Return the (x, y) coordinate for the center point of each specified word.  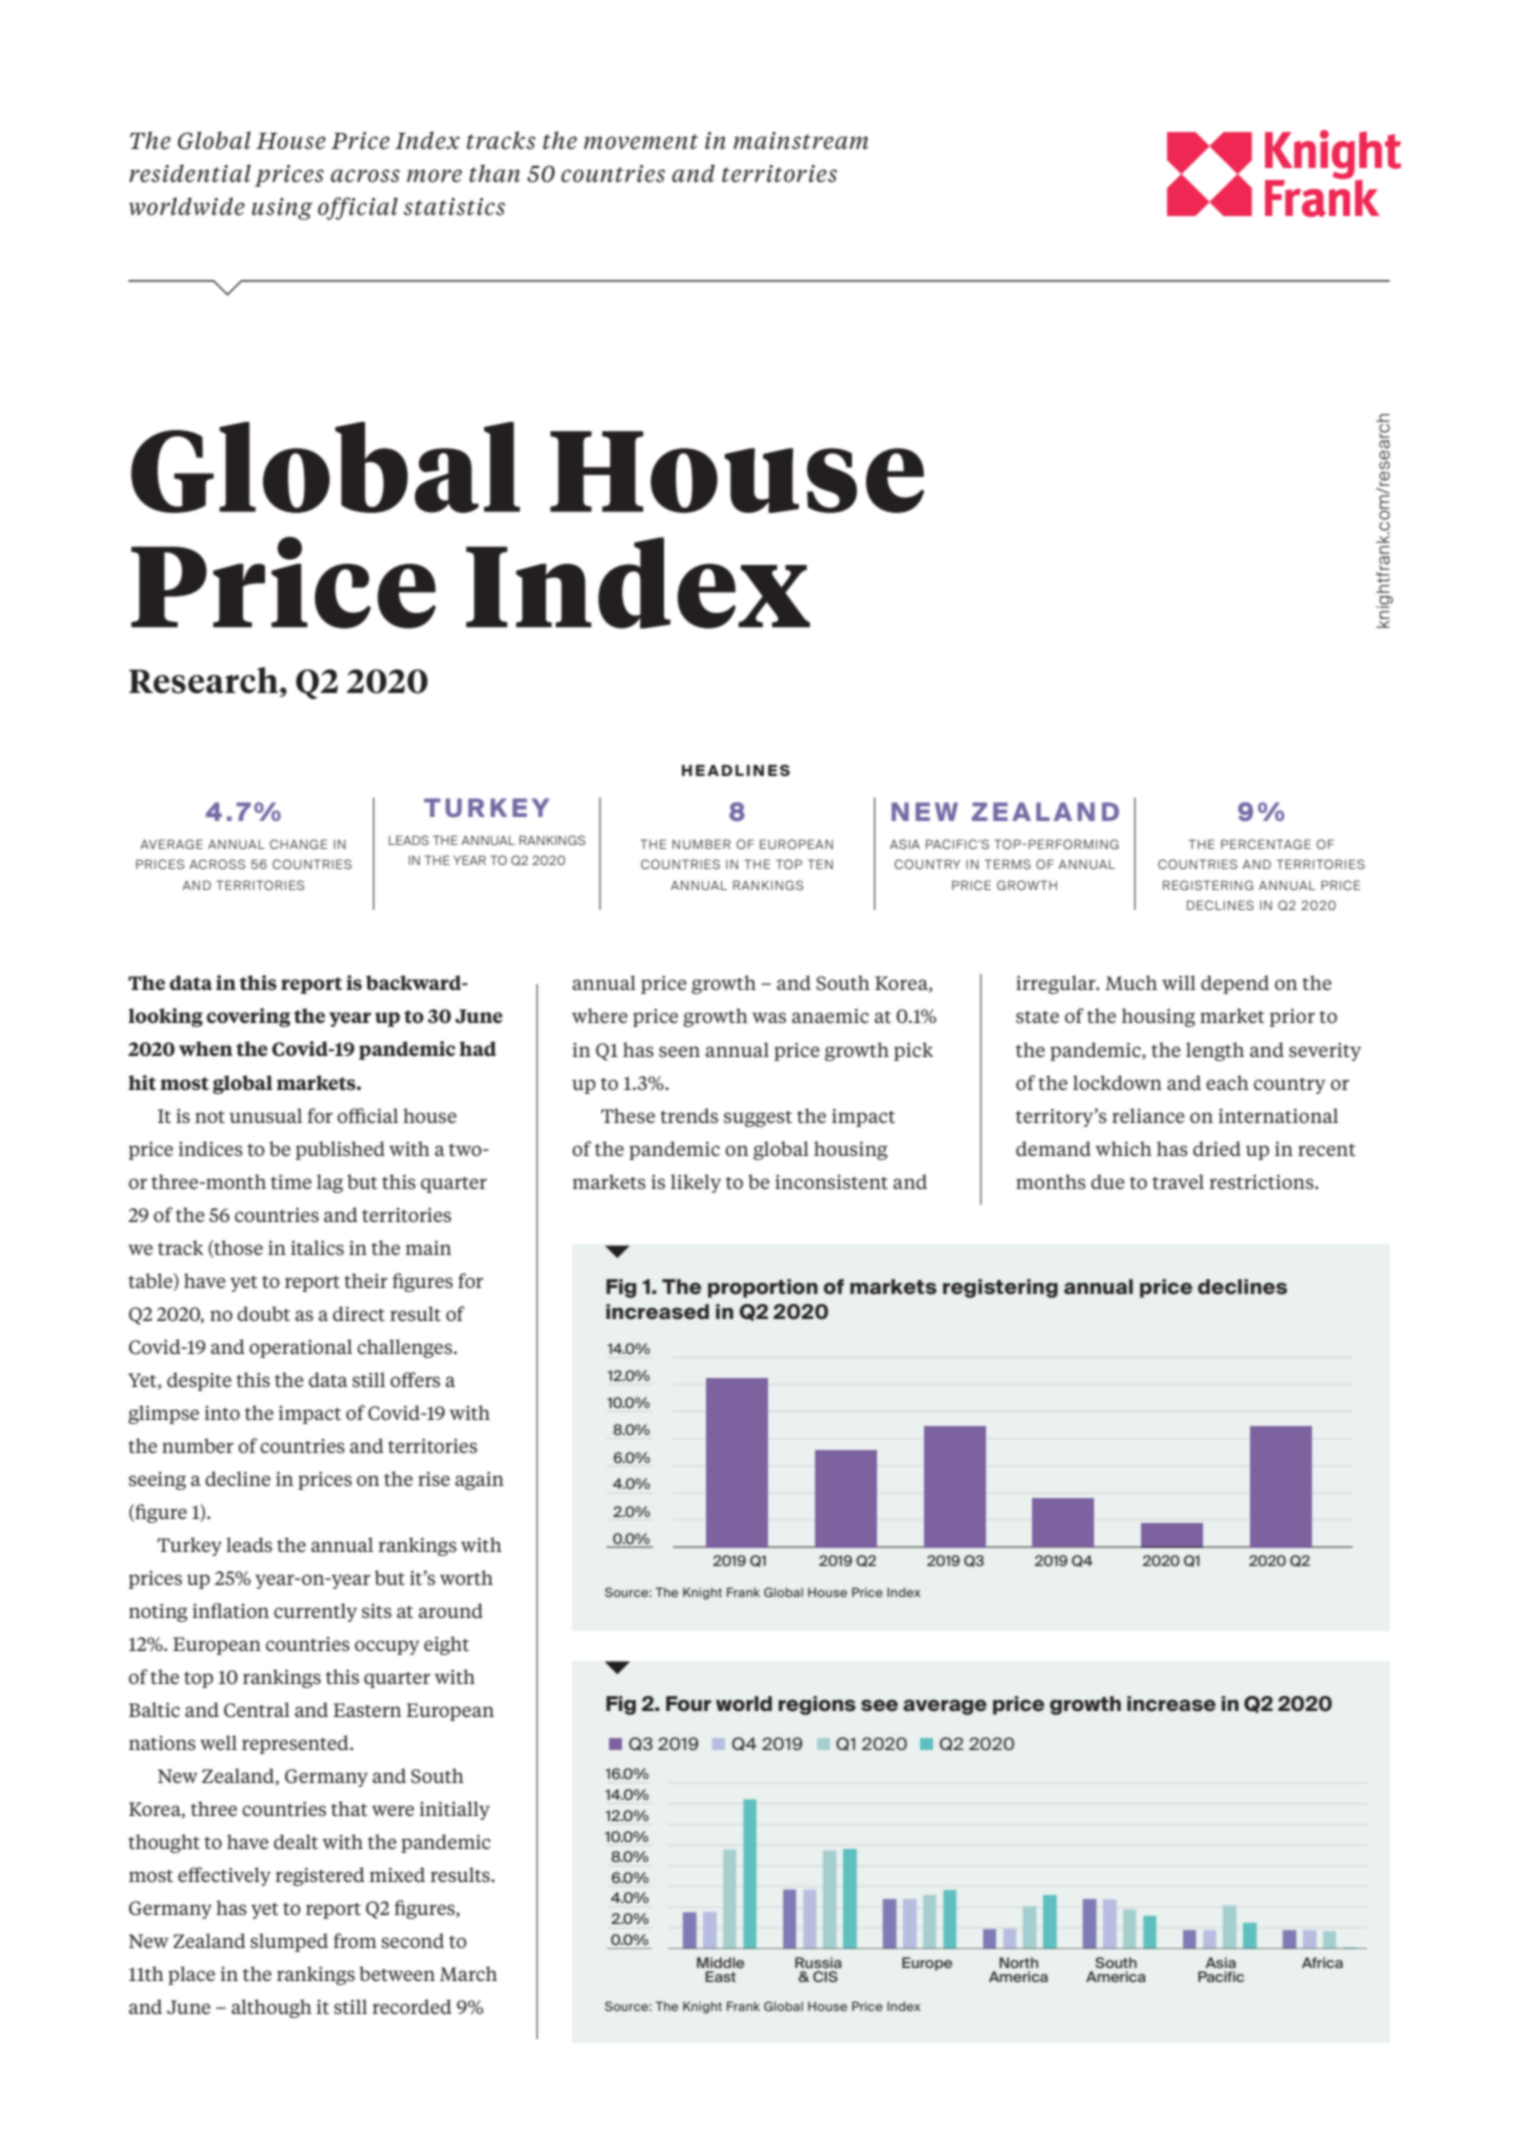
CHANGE (298, 844)
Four (688, 1704)
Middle (720, 1962)
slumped (289, 1942)
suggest (758, 1119)
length (1215, 1051)
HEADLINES (736, 770)
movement (641, 142)
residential (190, 173)
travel (1178, 1181)
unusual (265, 1115)
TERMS (1007, 864)
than (494, 173)
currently (315, 1612)
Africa (1322, 1962)
